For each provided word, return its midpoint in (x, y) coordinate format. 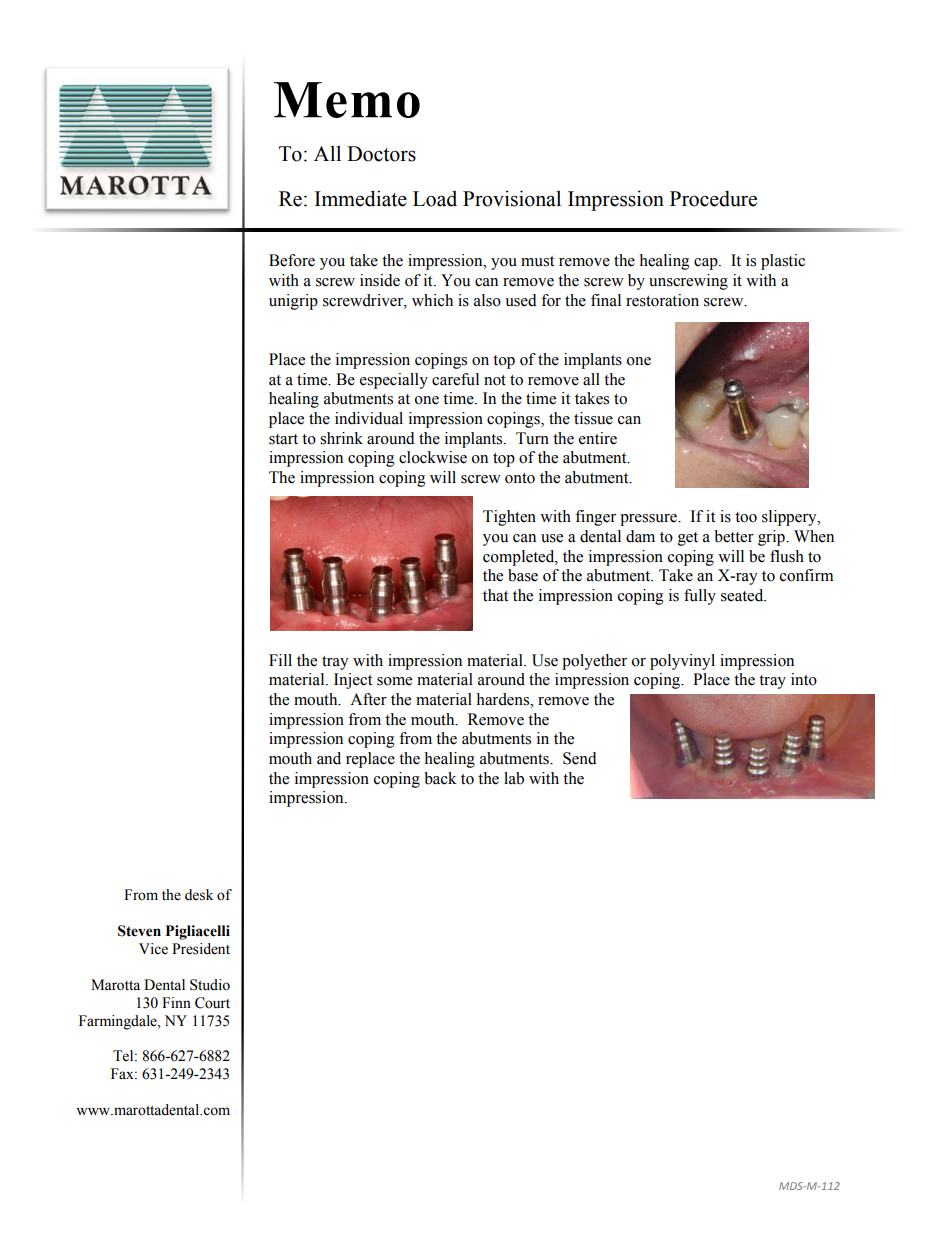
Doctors (381, 154)
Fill (280, 660)
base (523, 575)
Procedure (713, 198)
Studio (210, 985)
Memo (347, 100)
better (734, 536)
